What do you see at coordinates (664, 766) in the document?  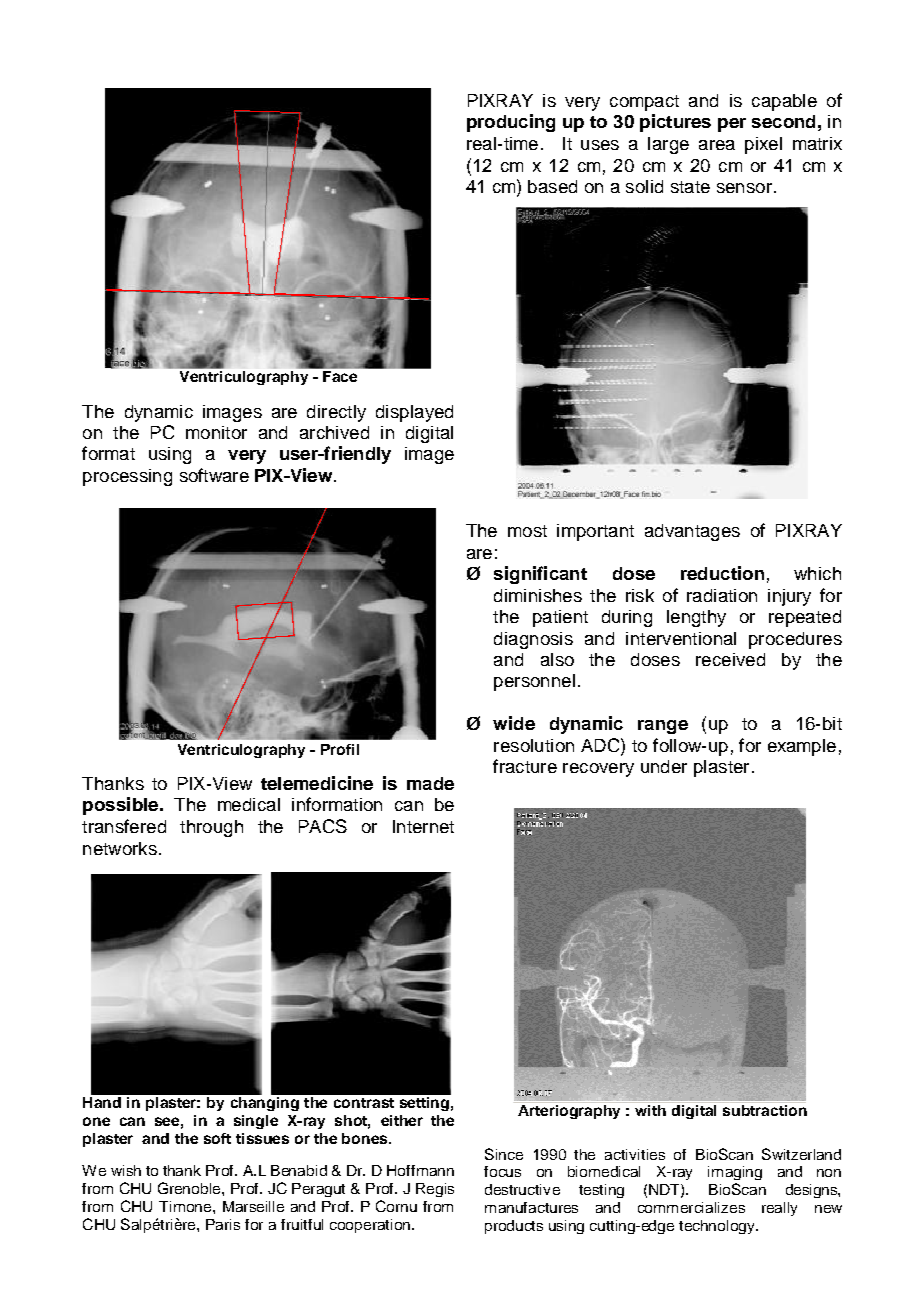 I see `under` at bounding box center [664, 766].
